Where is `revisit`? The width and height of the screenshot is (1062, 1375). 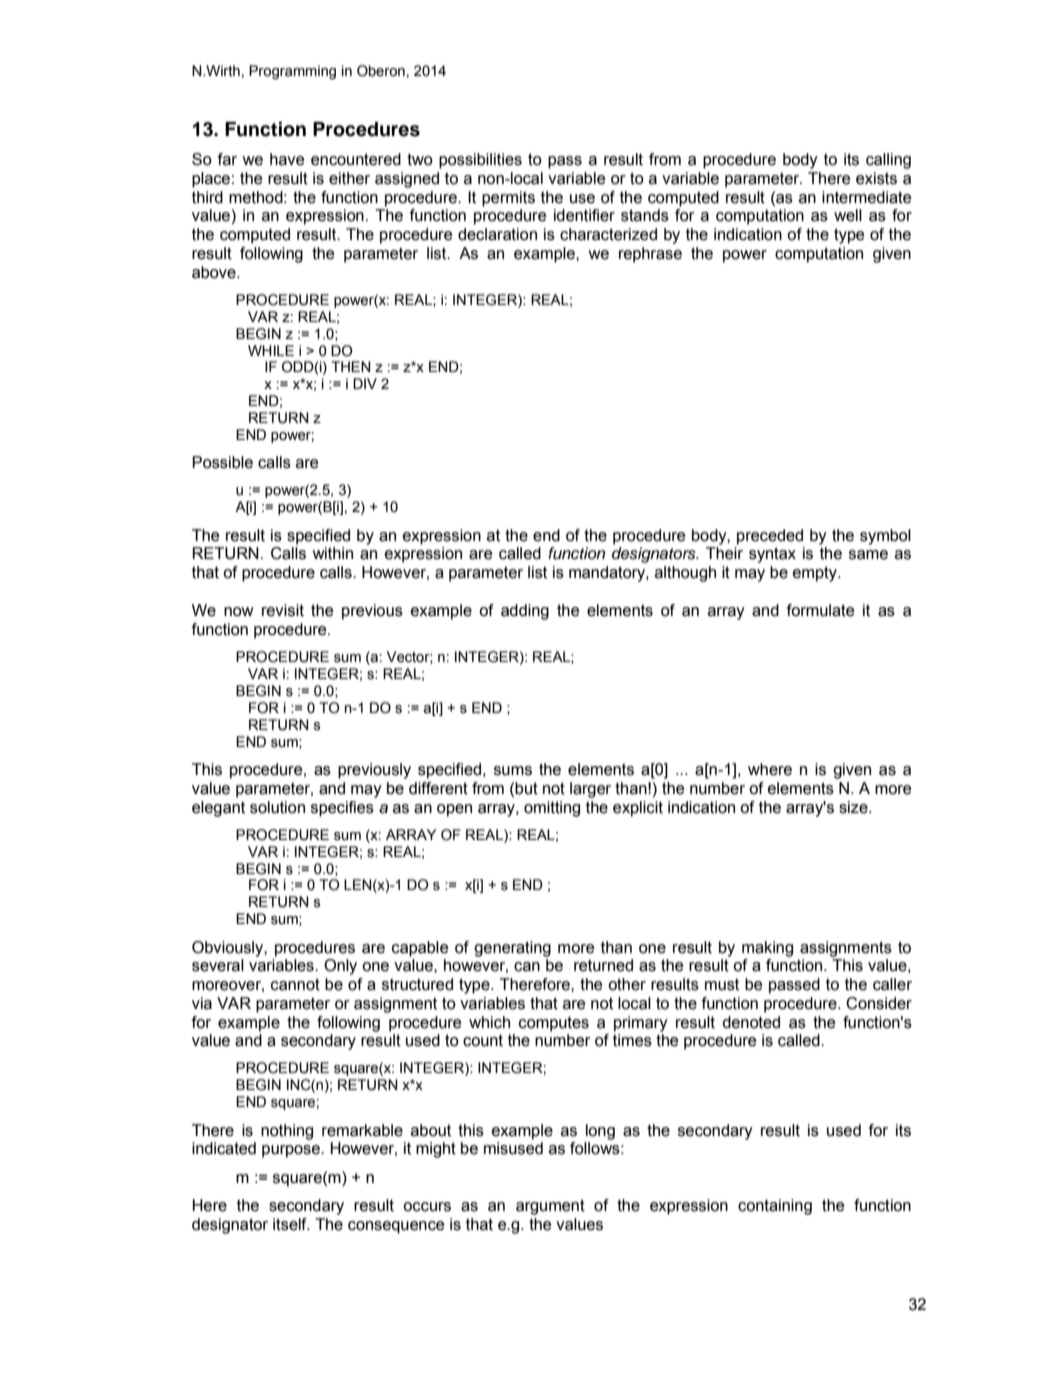
revisit is located at coordinates (283, 610).
